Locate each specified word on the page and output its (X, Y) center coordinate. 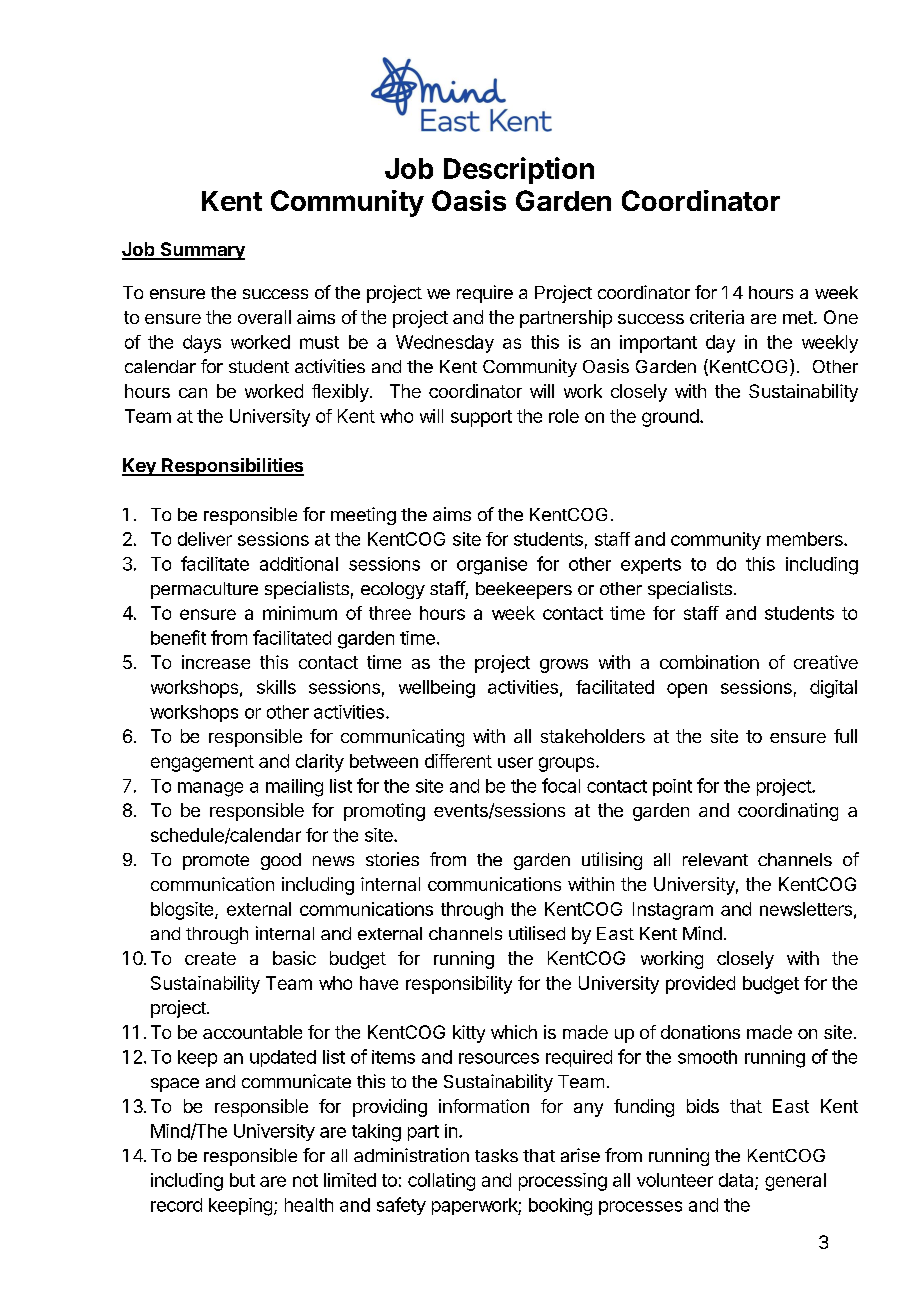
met (799, 317)
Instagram (673, 911)
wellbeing (437, 689)
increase (216, 662)
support (481, 418)
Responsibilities (232, 467)
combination (709, 662)
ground (670, 418)
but (242, 1180)
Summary (201, 251)
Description (519, 170)
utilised (537, 933)
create (210, 958)
